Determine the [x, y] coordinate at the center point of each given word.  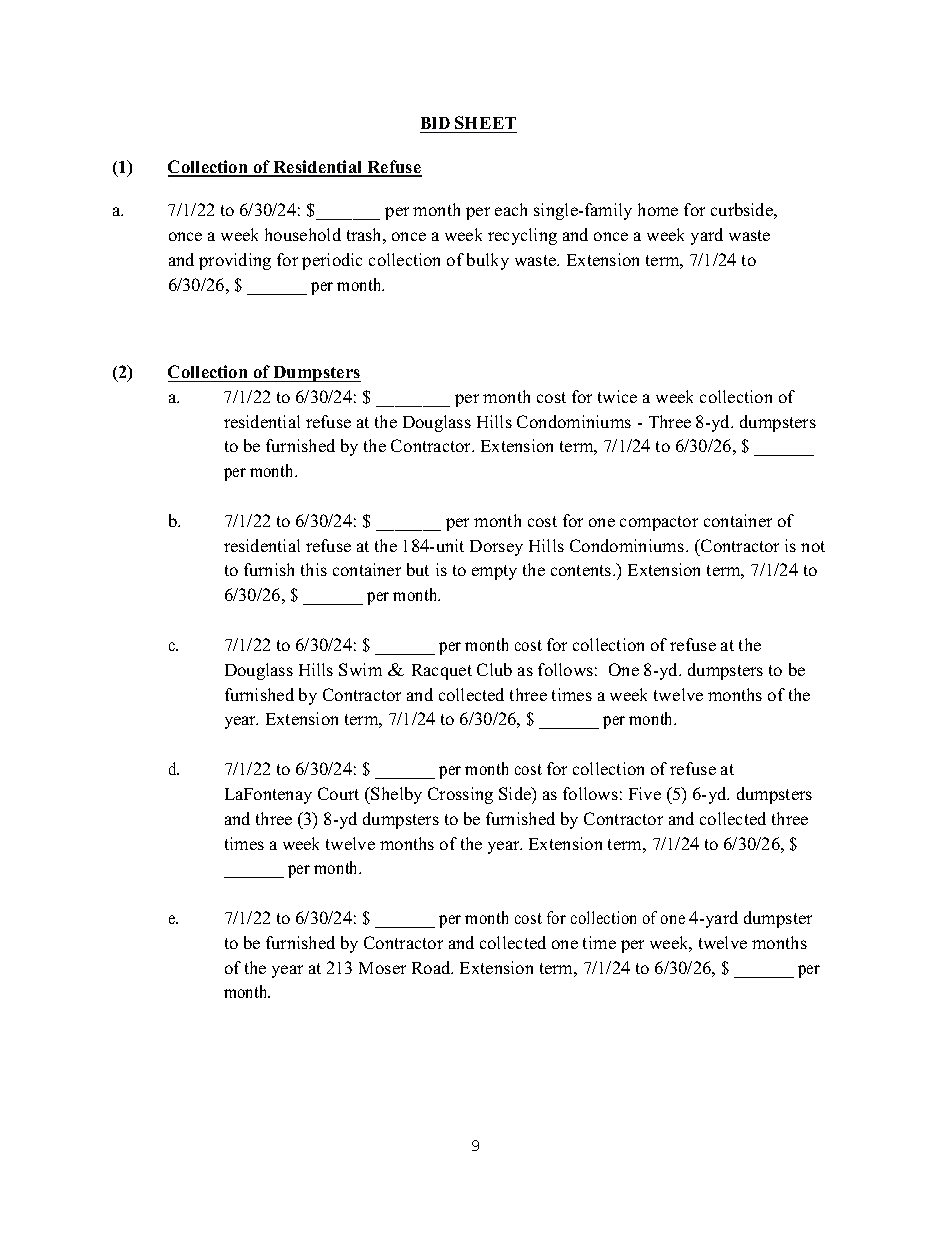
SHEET [485, 122]
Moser [382, 968]
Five [645, 793]
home [658, 209]
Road [432, 967]
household [303, 234]
